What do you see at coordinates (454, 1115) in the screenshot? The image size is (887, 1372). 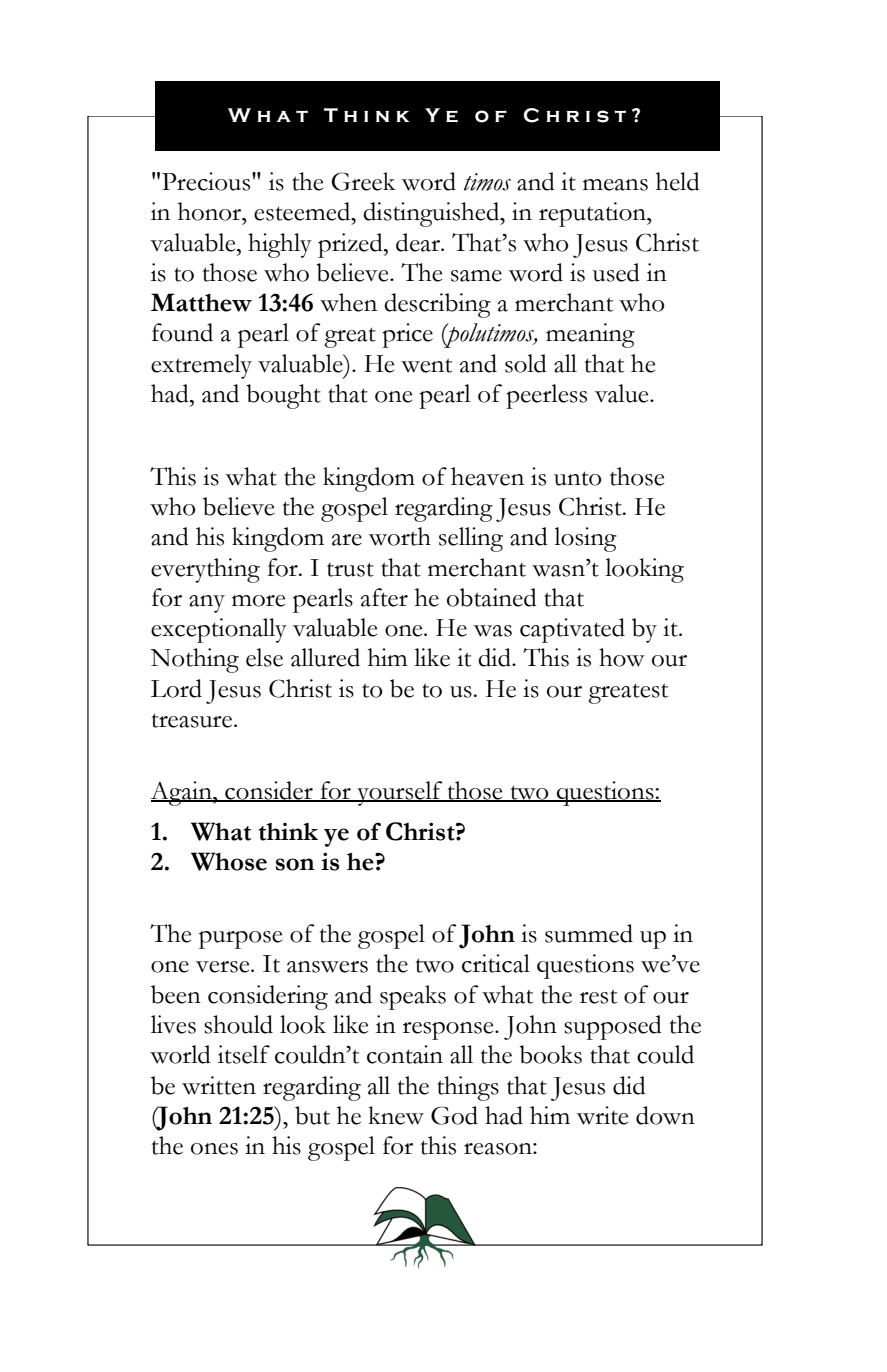 I see `God` at bounding box center [454, 1115].
